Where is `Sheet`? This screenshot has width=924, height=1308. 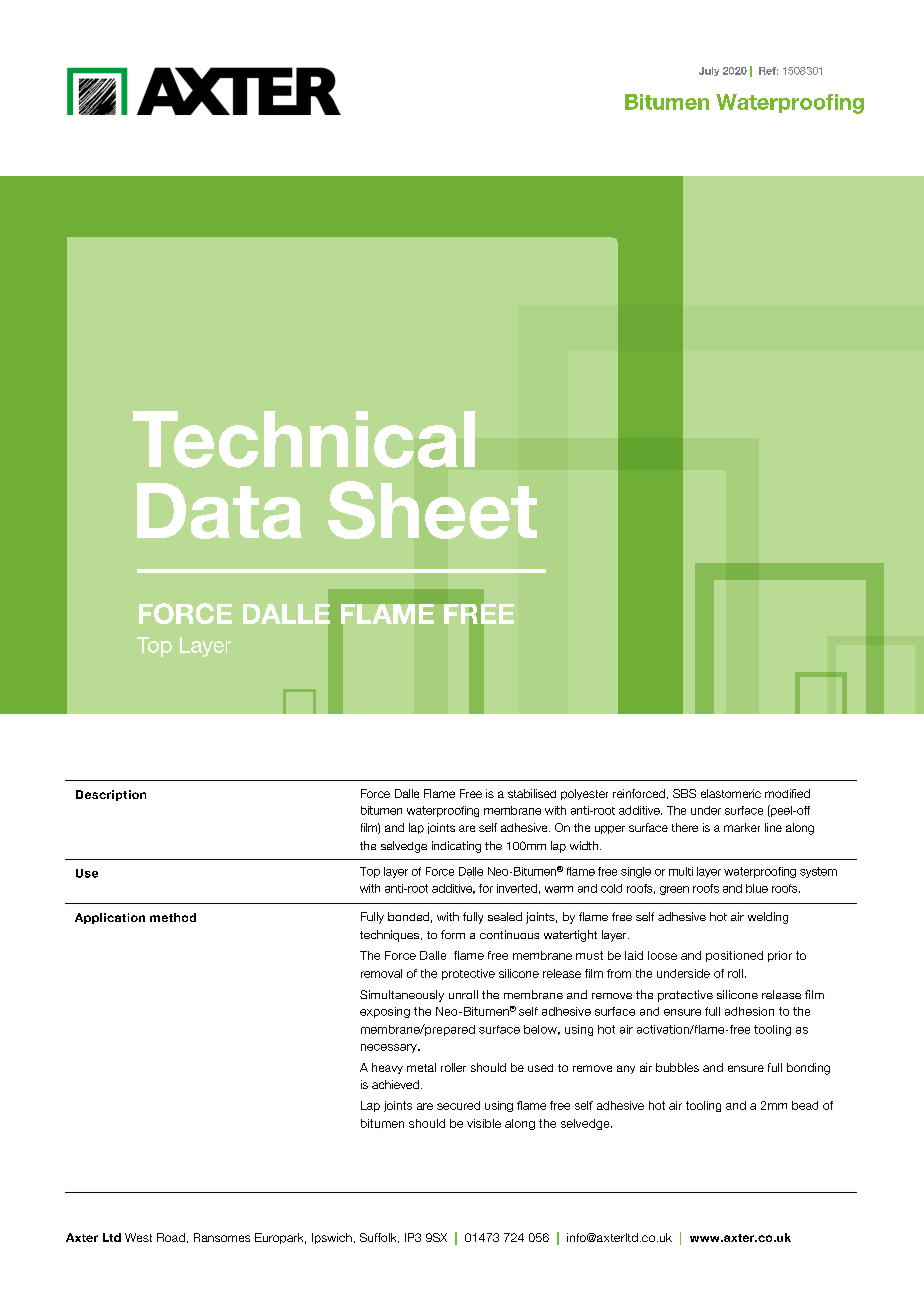
Sheet is located at coordinates (432, 510).
